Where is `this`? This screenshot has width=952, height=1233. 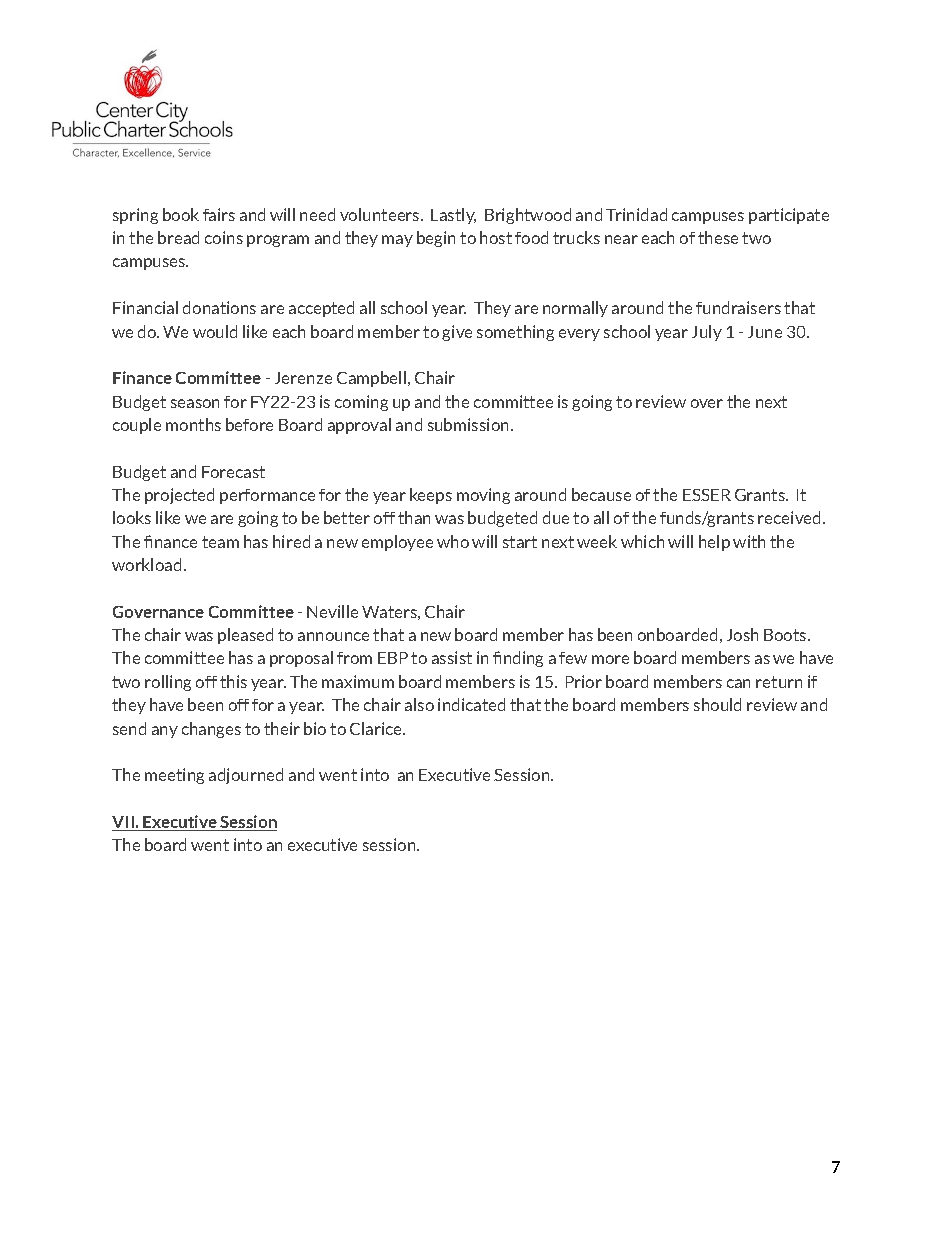 this is located at coordinates (233, 681).
